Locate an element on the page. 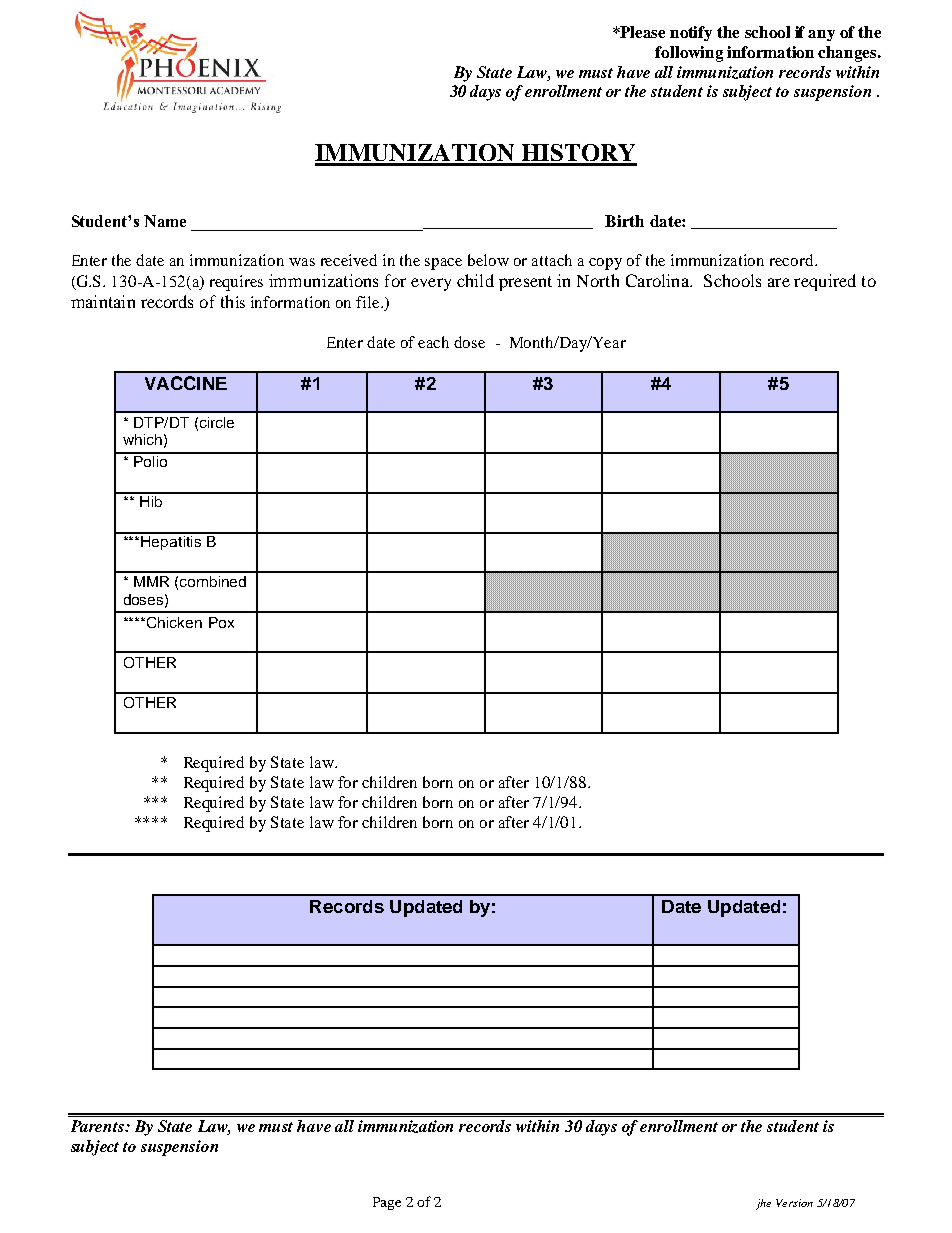  Page is located at coordinates (387, 1203).
